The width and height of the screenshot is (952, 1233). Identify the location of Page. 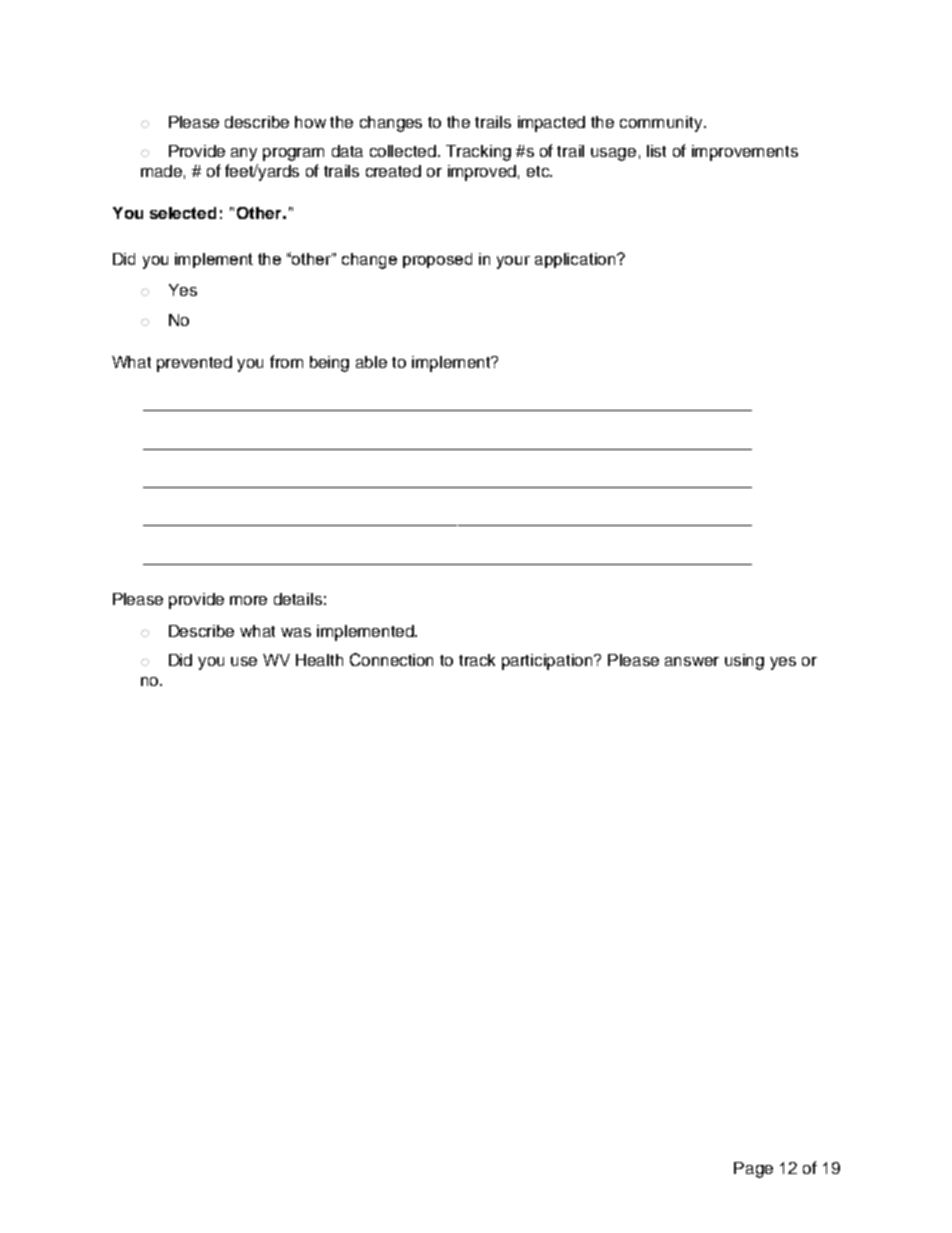
(753, 1170).
